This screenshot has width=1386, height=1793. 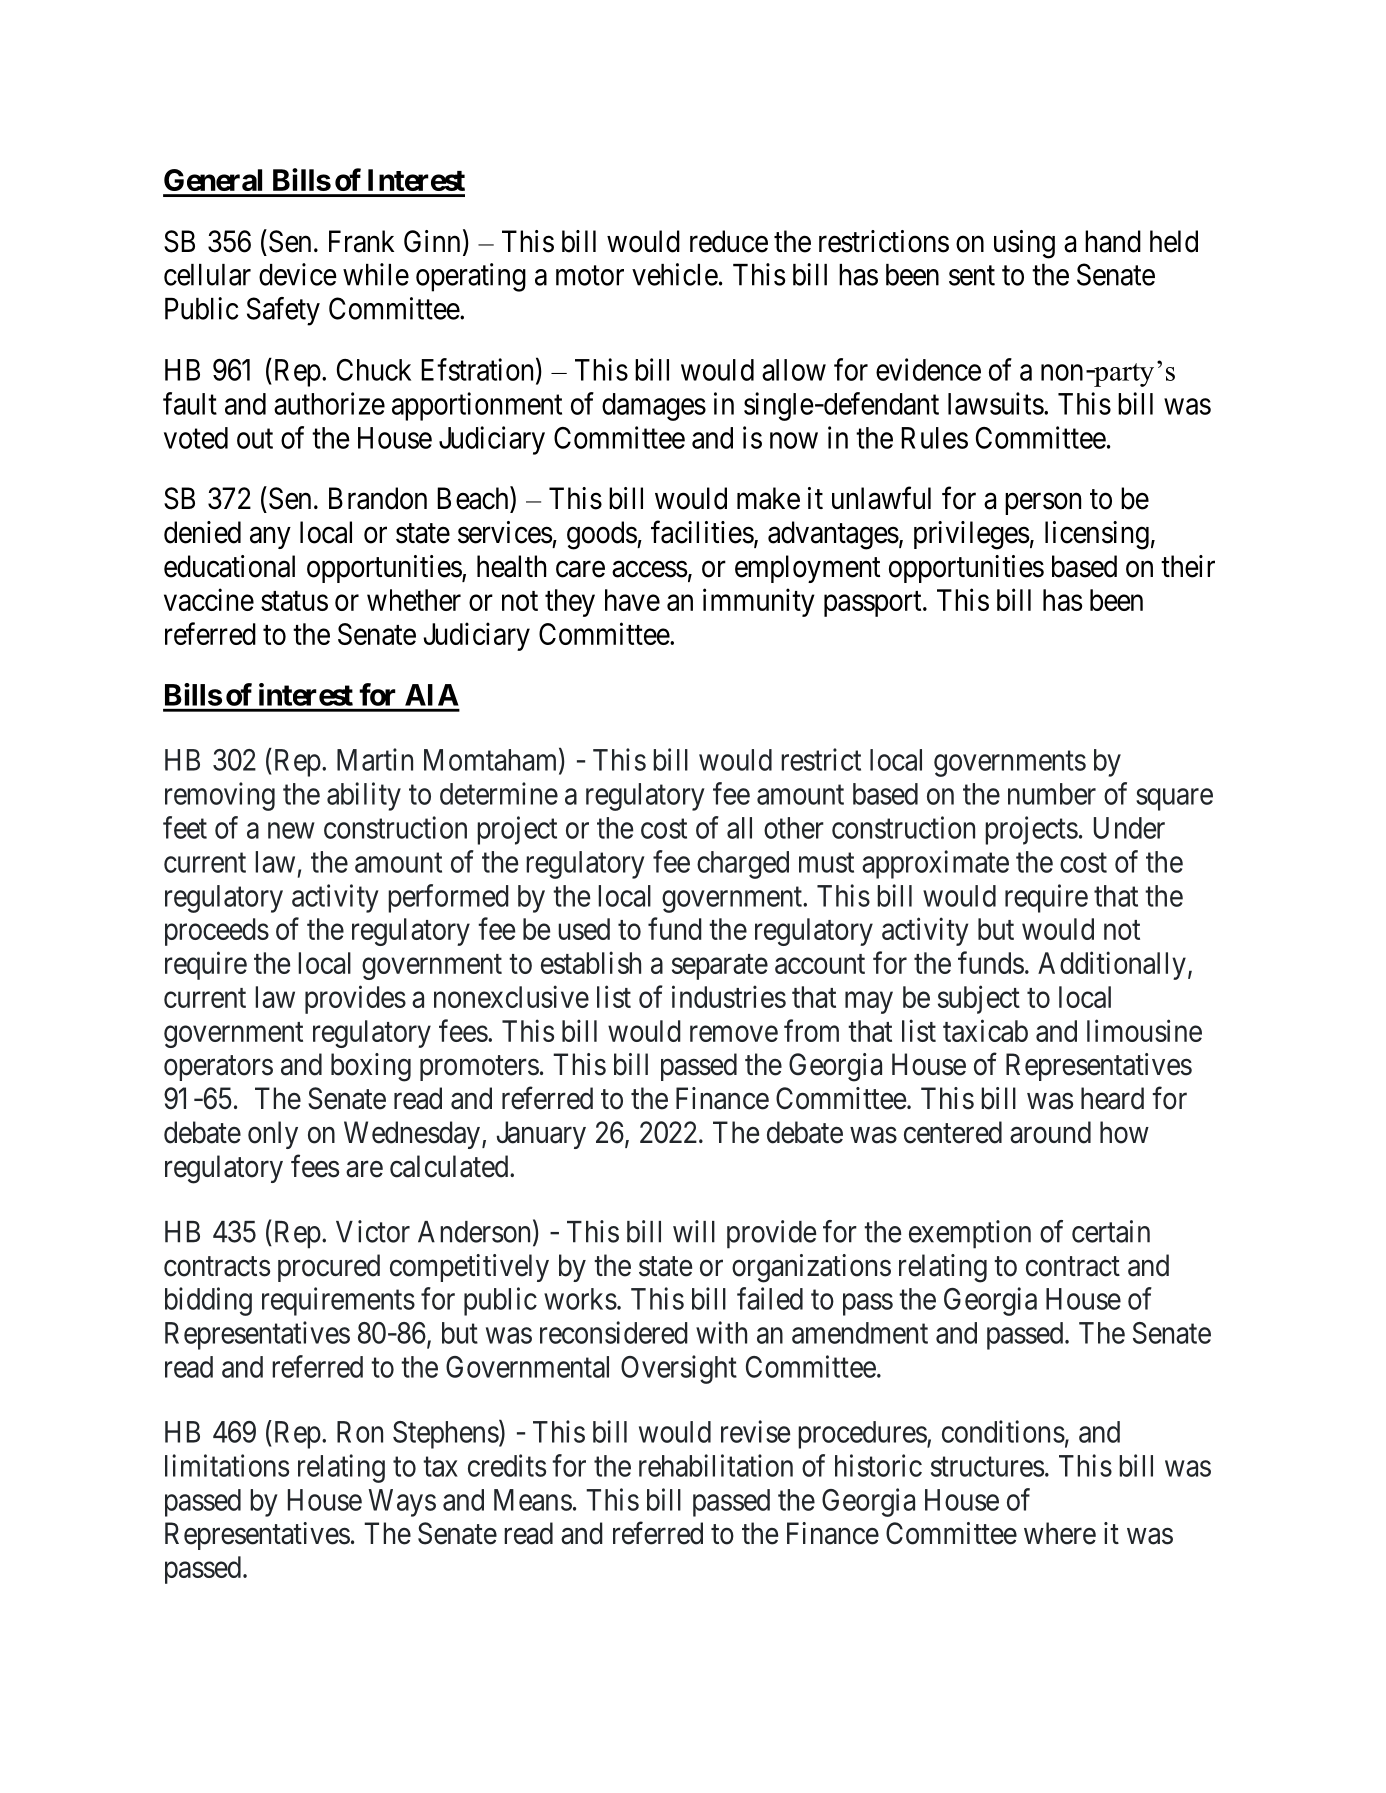 What do you see at coordinates (1111, 1231) in the screenshot?
I see `certain` at bounding box center [1111, 1231].
